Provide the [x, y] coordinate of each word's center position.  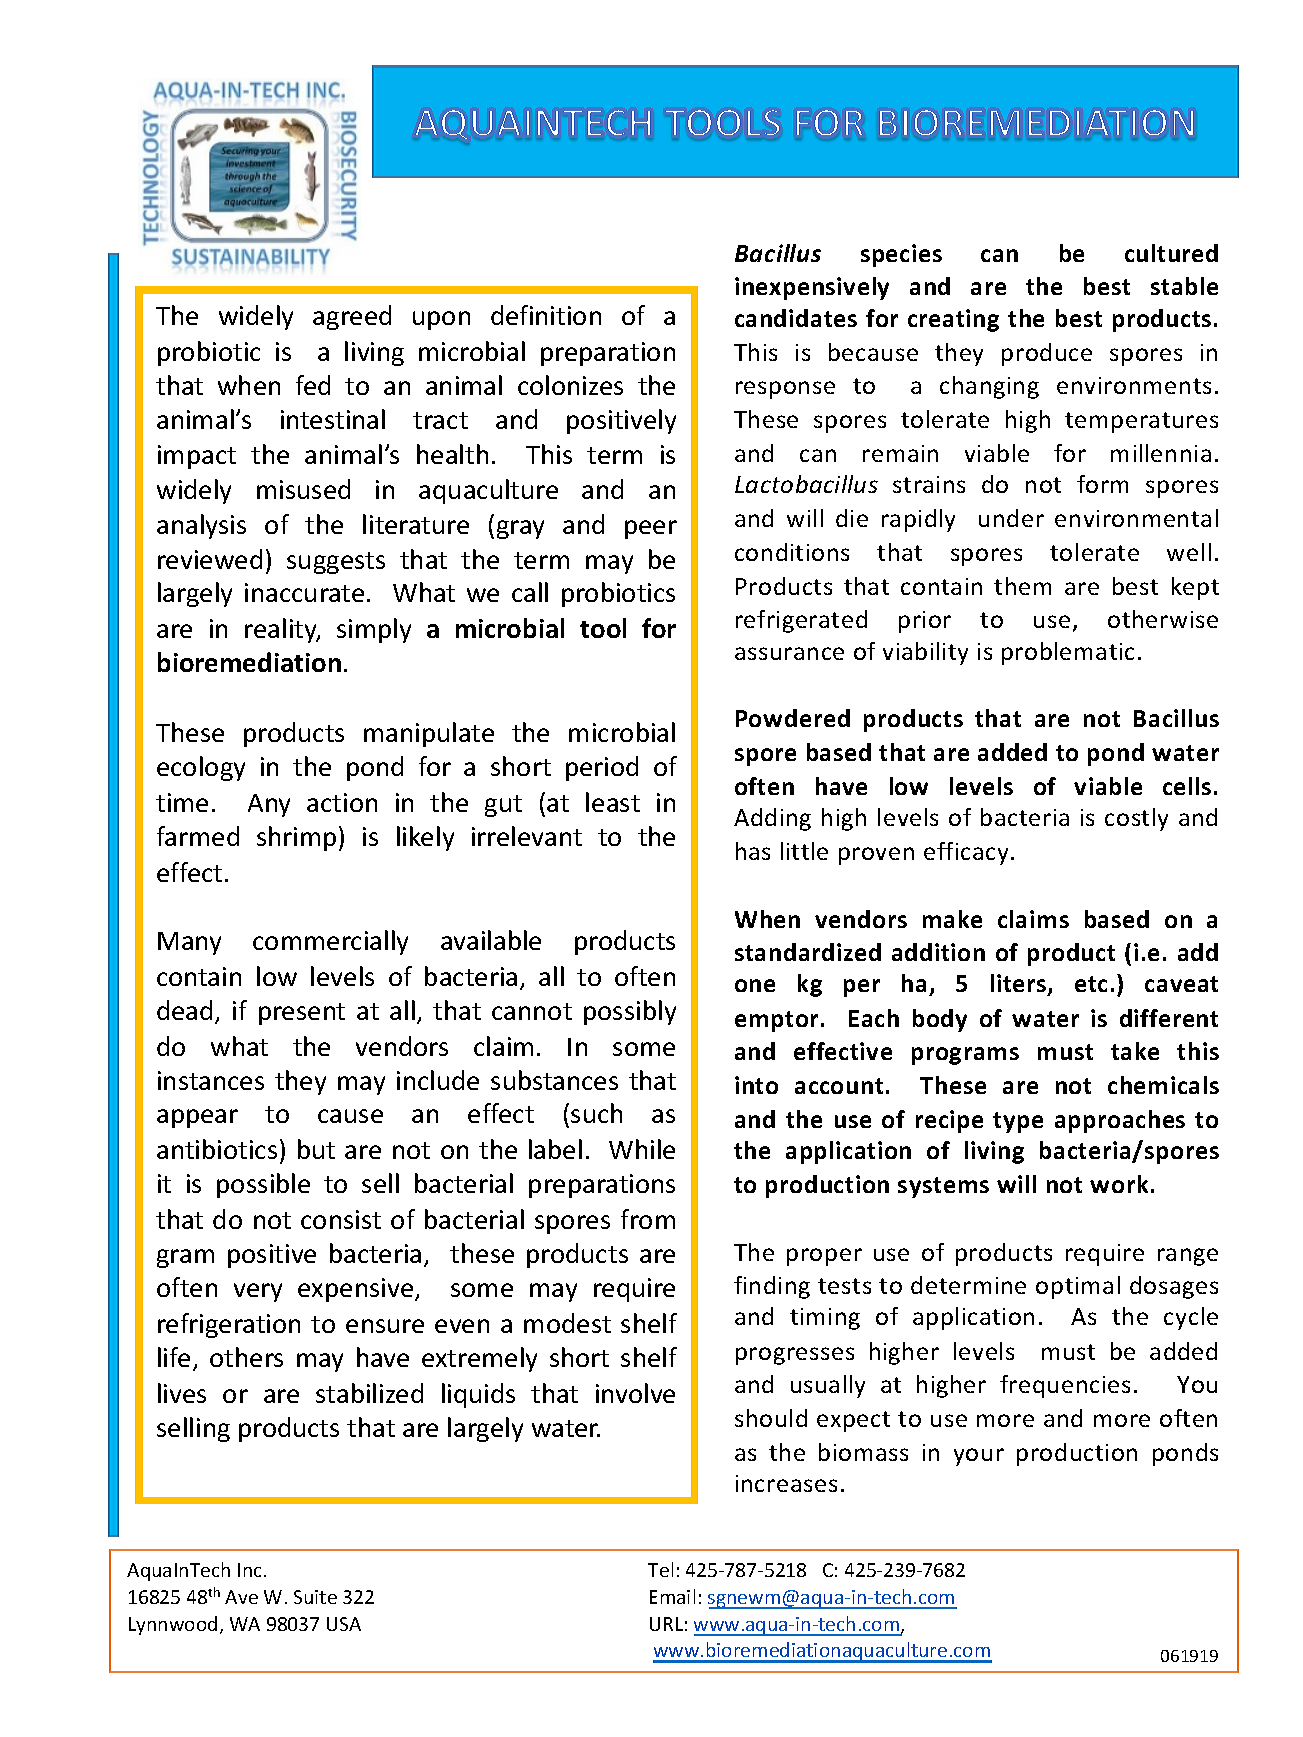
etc [1091, 984]
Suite [315, 1597]
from [648, 1219]
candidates [796, 318]
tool [603, 628]
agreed [352, 317]
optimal [1078, 1287]
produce [1047, 354]
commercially [330, 942]
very [258, 1292]
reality [282, 630]
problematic [1068, 653]
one [755, 985]
